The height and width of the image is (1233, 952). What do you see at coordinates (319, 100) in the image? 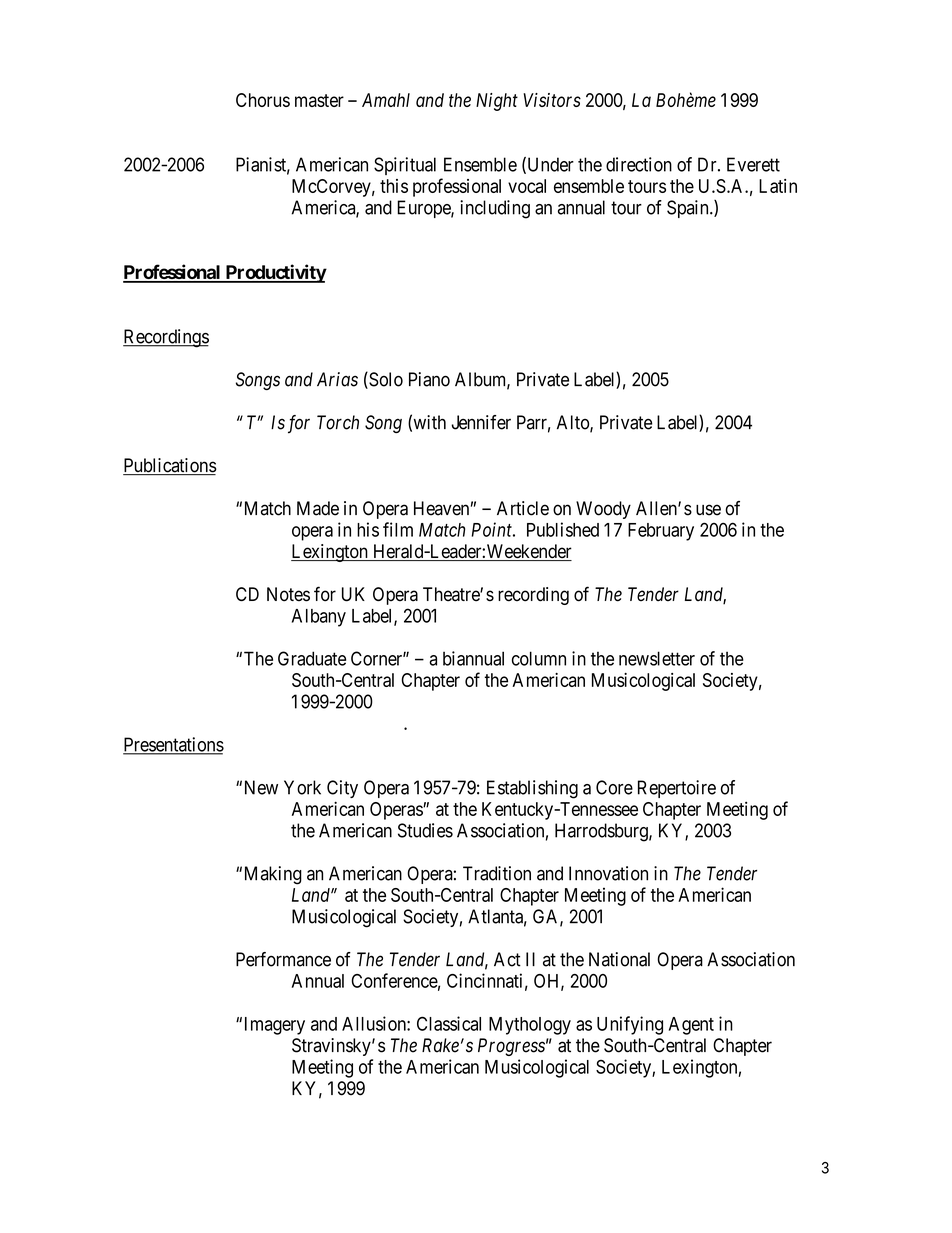
I see `master` at bounding box center [319, 100].
